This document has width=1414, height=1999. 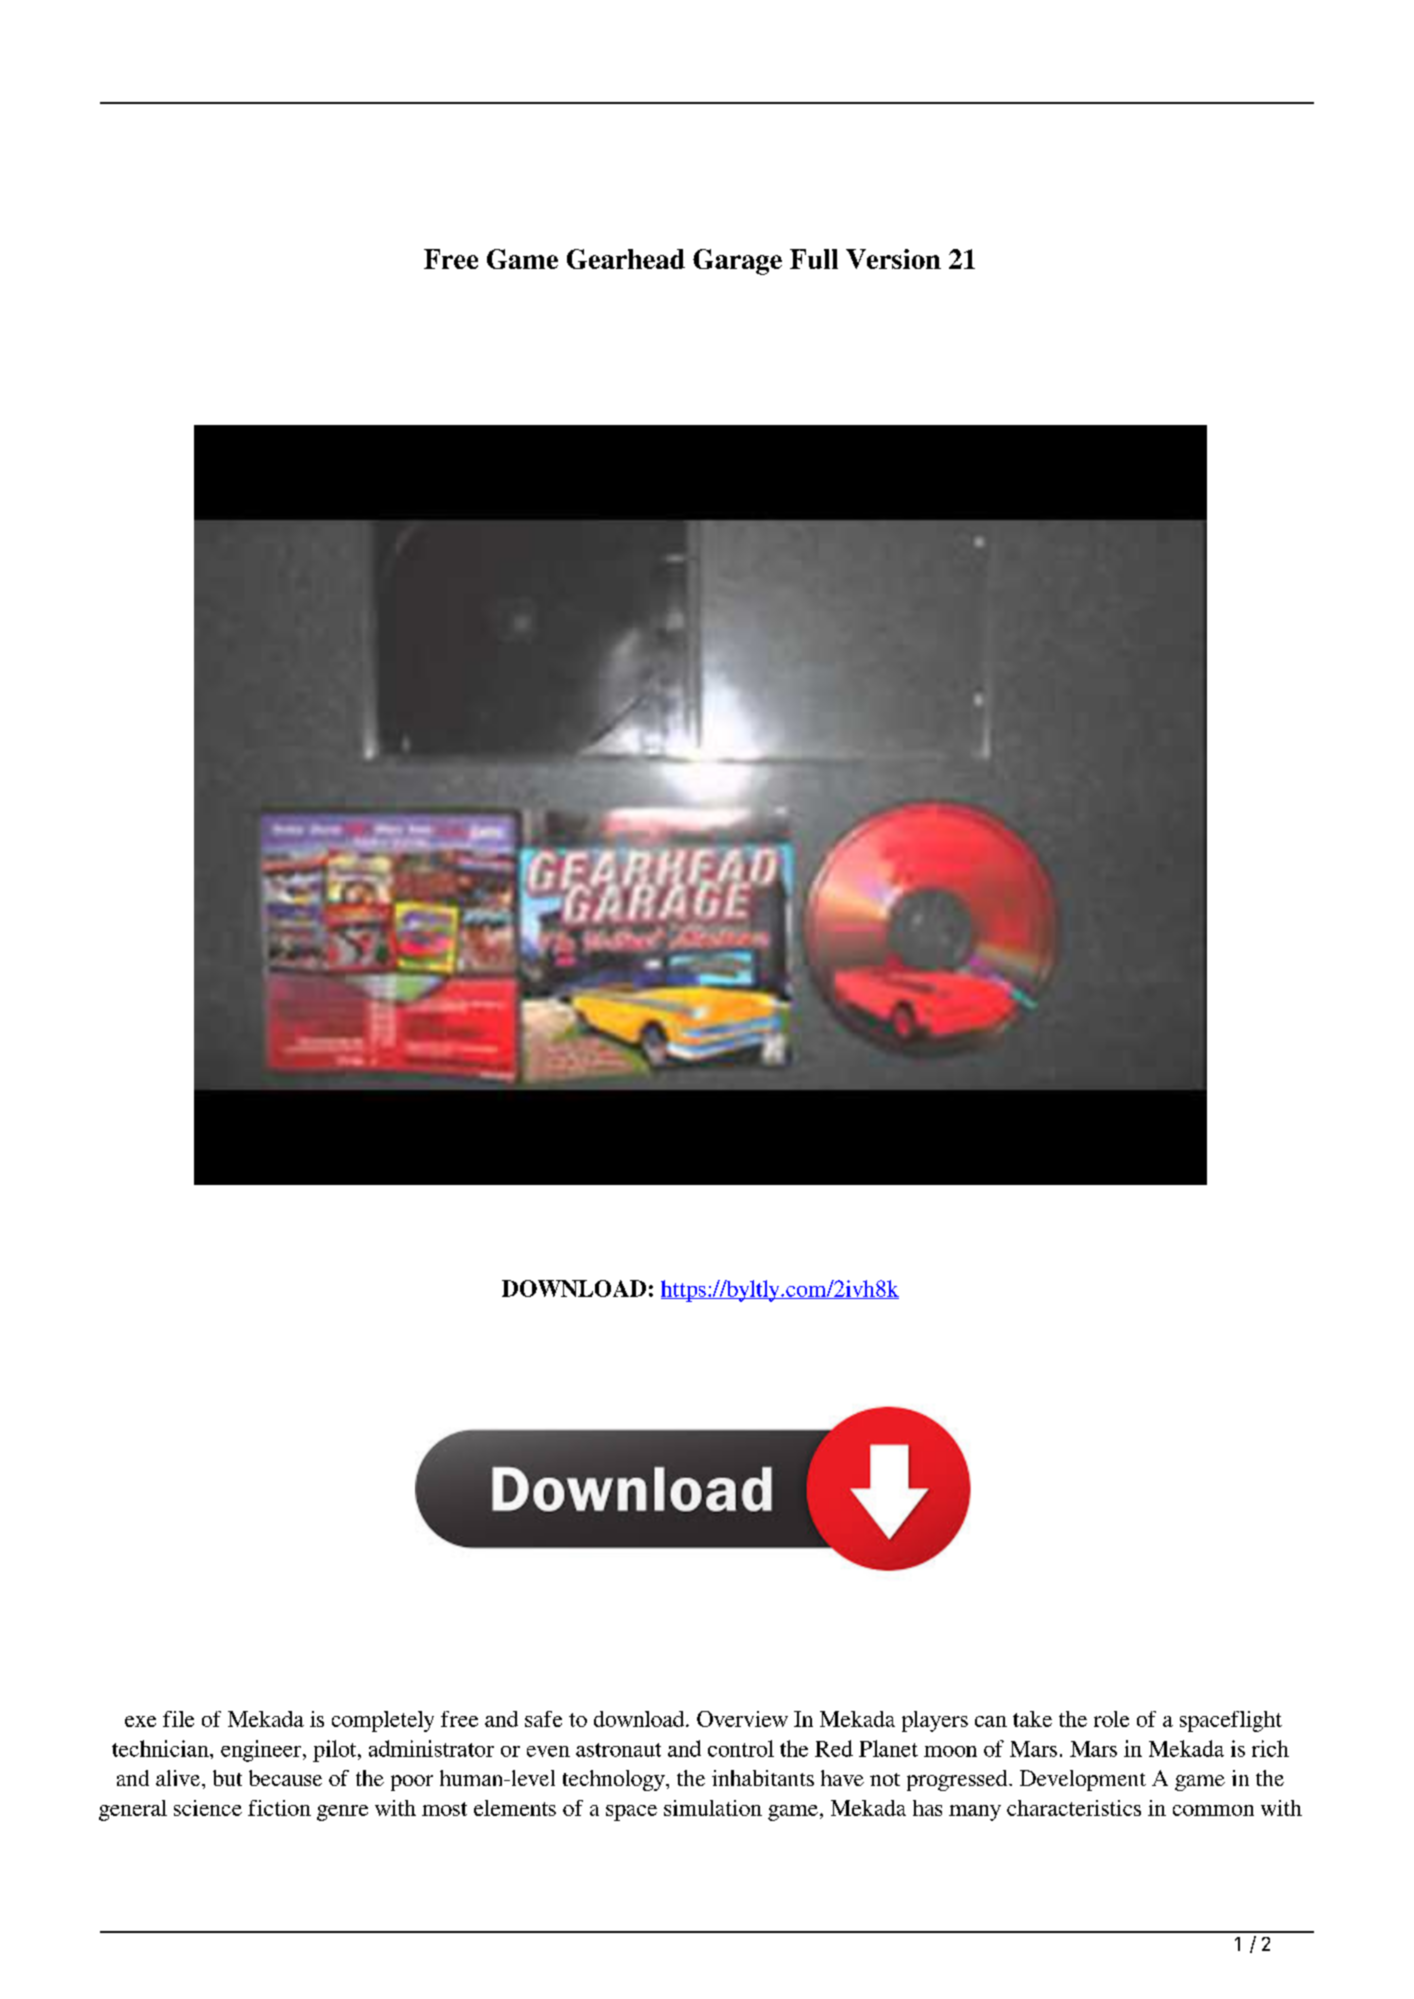 What do you see at coordinates (1111, 1719) in the document?
I see `role` at bounding box center [1111, 1719].
